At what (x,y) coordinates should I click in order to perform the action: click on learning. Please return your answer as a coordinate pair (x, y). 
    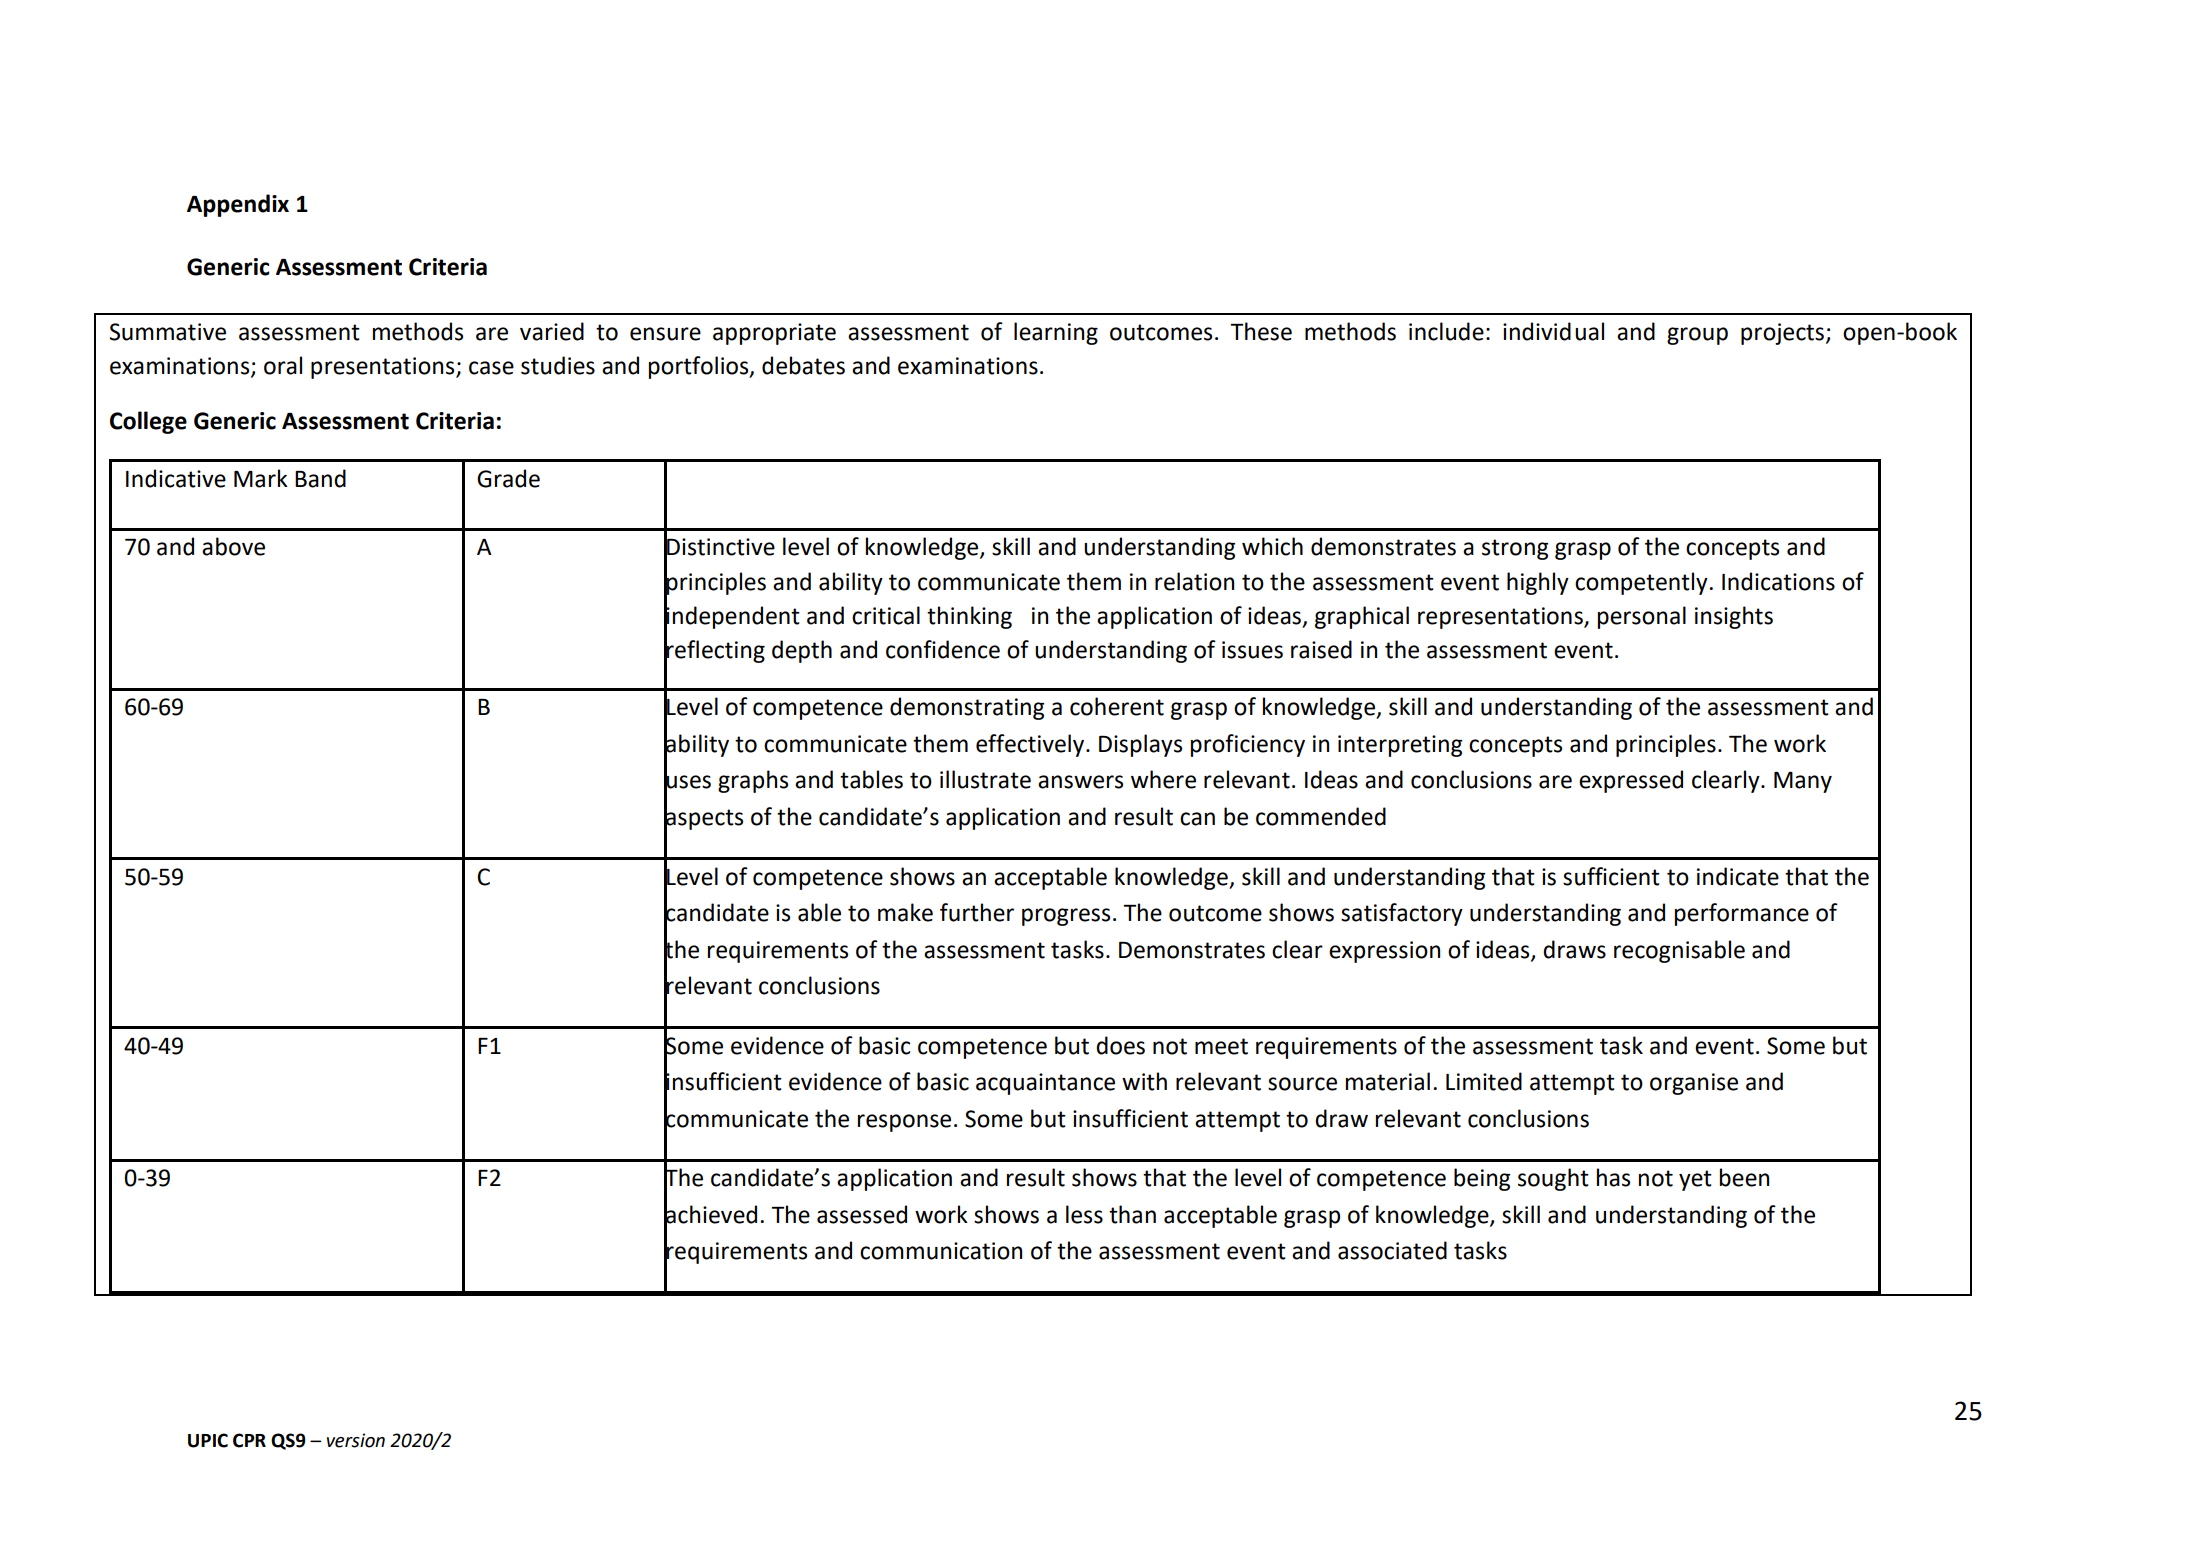
    Looking at the image, I should click on (1056, 333).
